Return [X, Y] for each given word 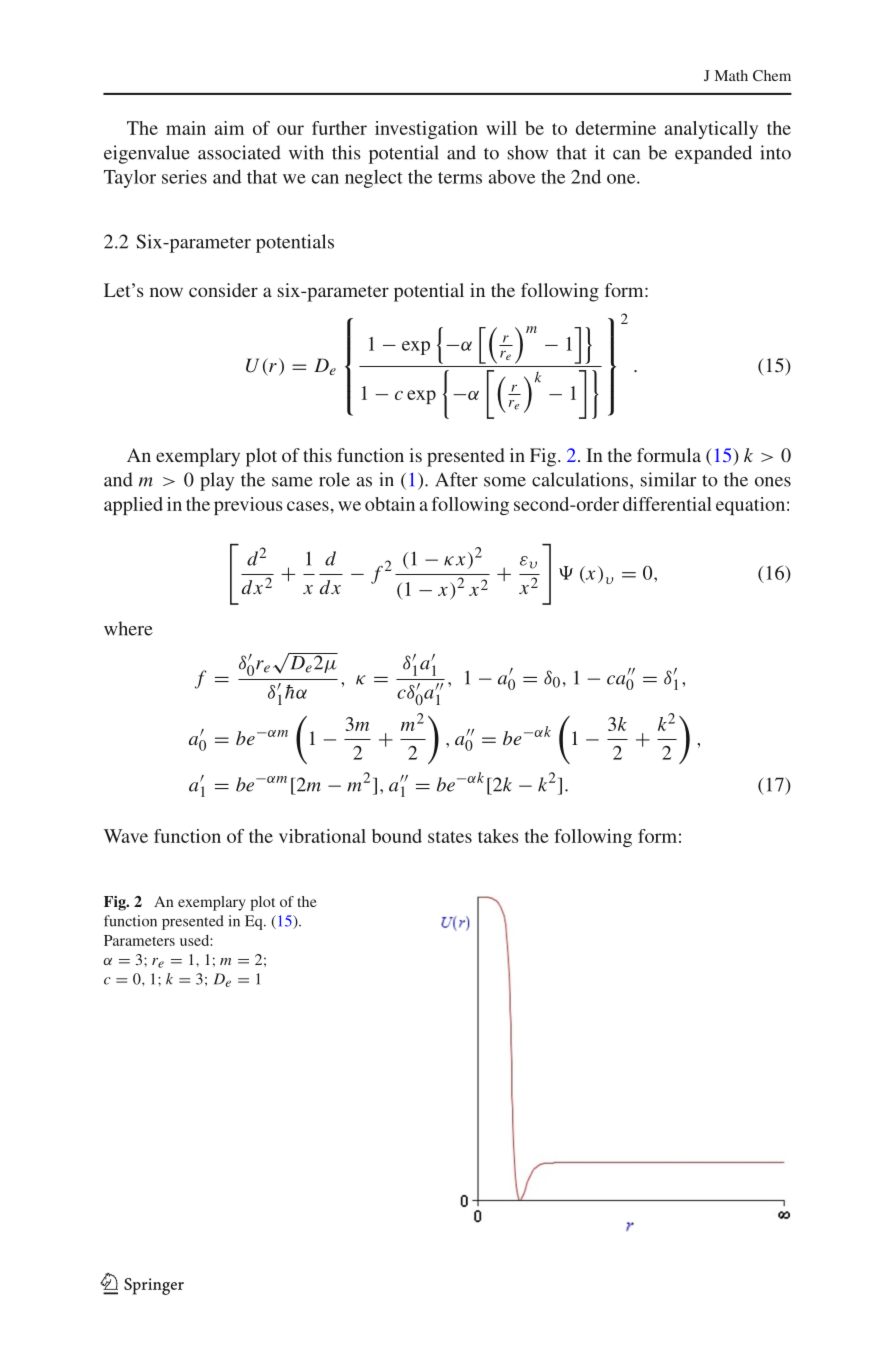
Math [731, 75]
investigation [426, 130]
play [217, 481]
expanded [713, 154]
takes [498, 836]
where [128, 628]
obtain [390, 504]
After [456, 479]
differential [667, 504]
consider [223, 290]
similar [668, 479]
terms [460, 178]
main [186, 128]
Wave [126, 836]
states [450, 837]
